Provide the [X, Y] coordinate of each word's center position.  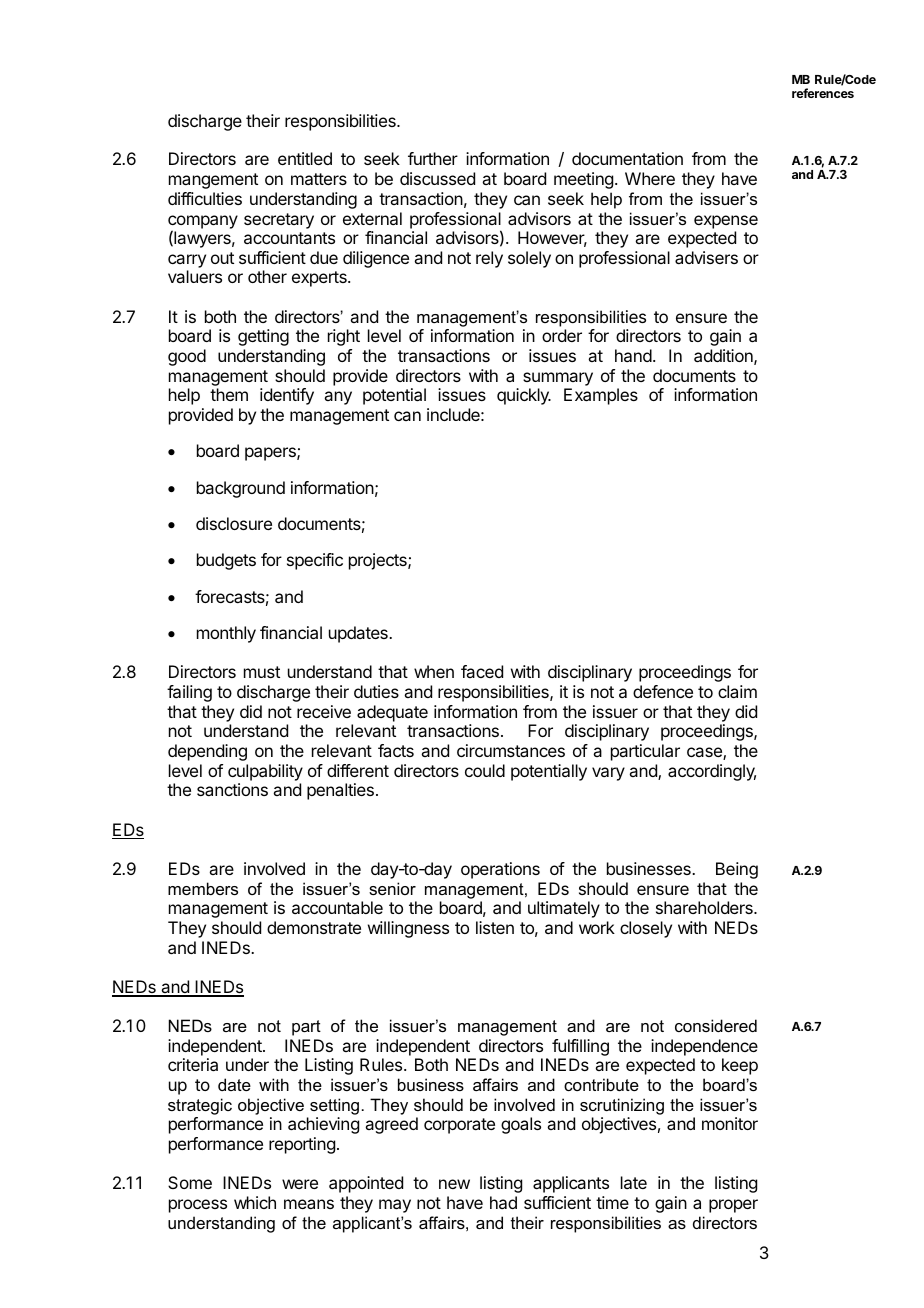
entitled [305, 158]
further [433, 158]
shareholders [705, 907]
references [823, 93]
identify [287, 396]
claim [737, 691]
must [262, 672]
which [255, 1202]
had [503, 1202]
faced [482, 671]
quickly [524, 396]
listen [495, 927]
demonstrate [314, 927]
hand [633, 355]
